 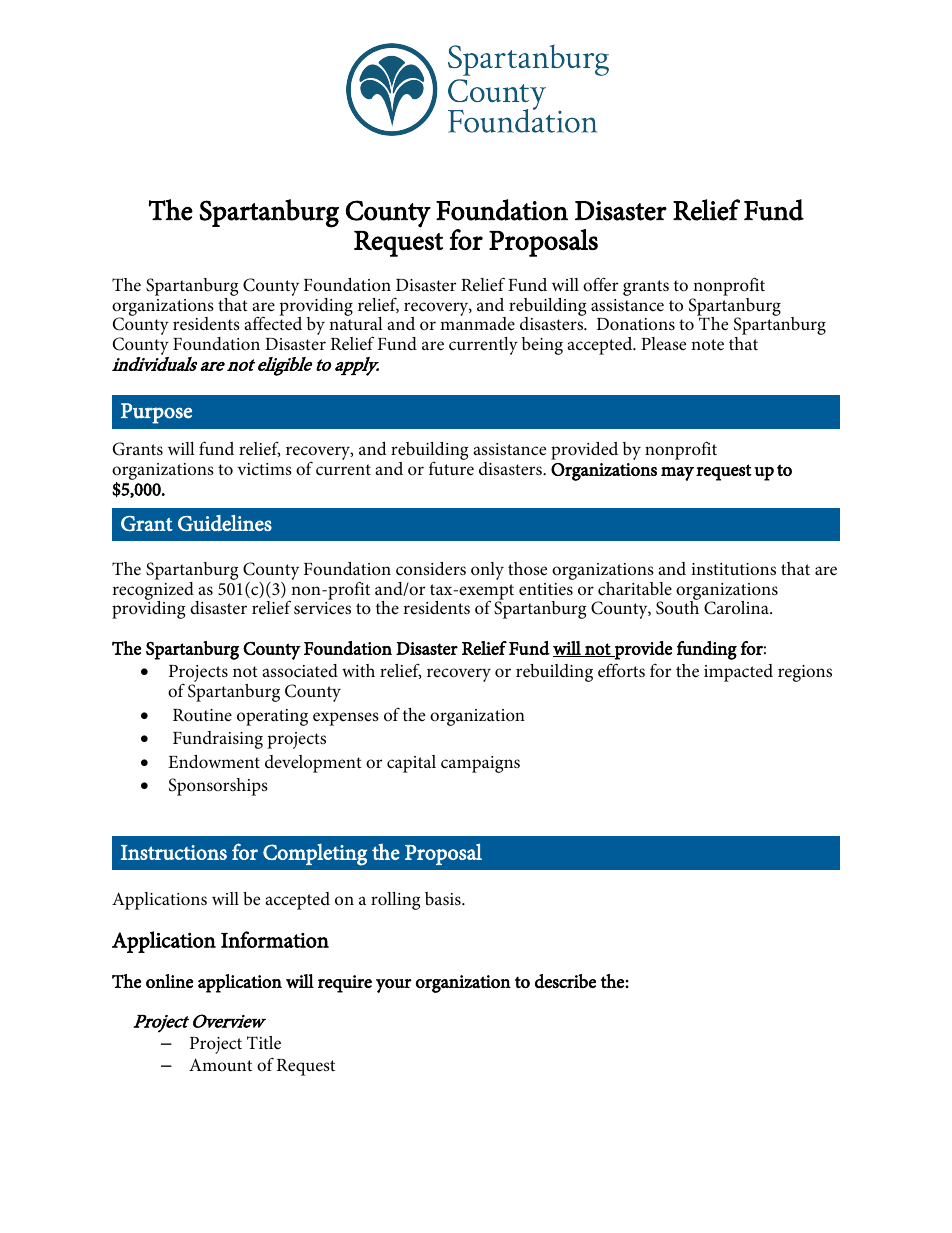 What do you see at coordinates (358, 670) in the screenshot?
I see `with` at bounding box center [358, 670].
